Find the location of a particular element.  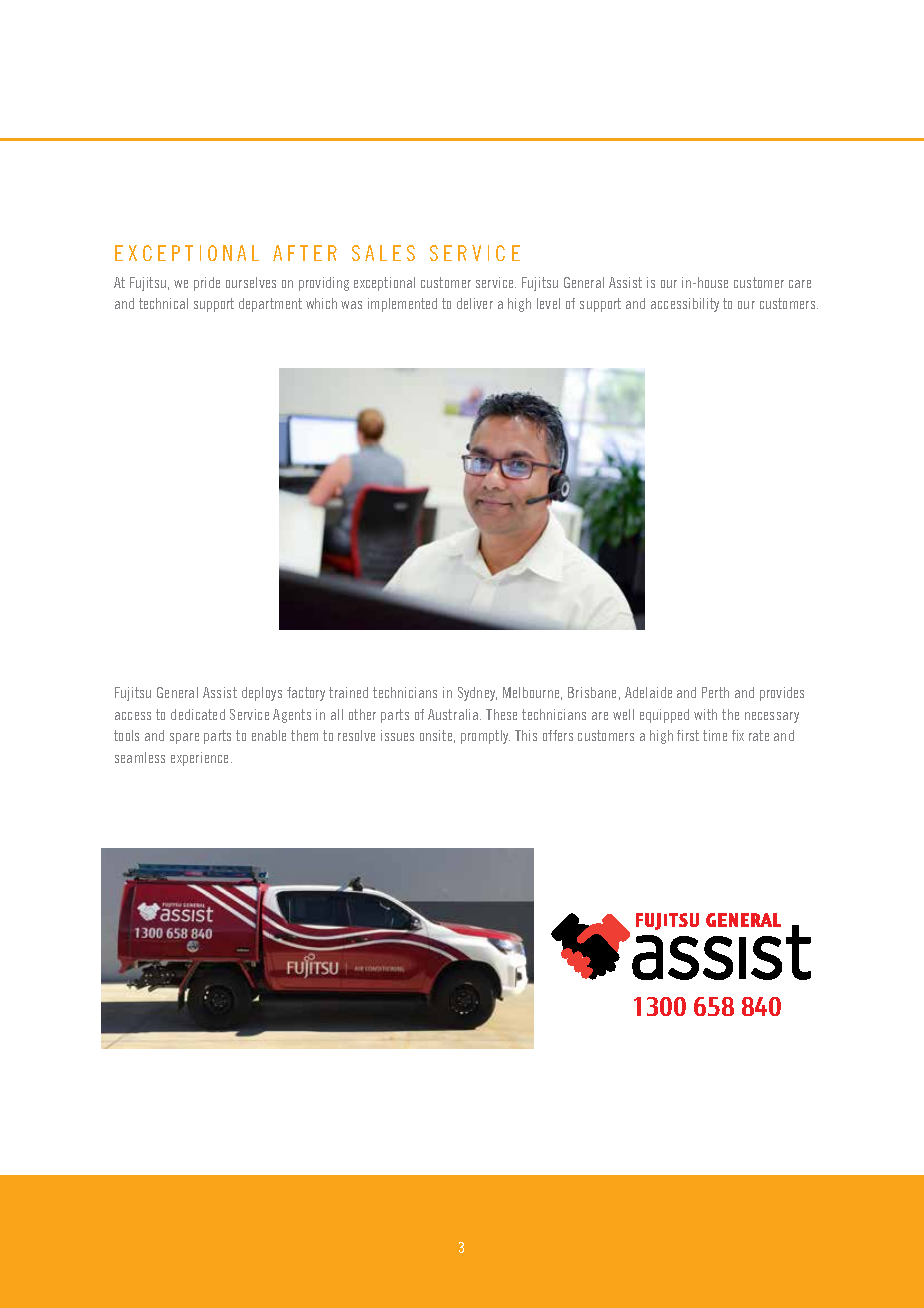

deliver is located at coordinates (475, 303).
